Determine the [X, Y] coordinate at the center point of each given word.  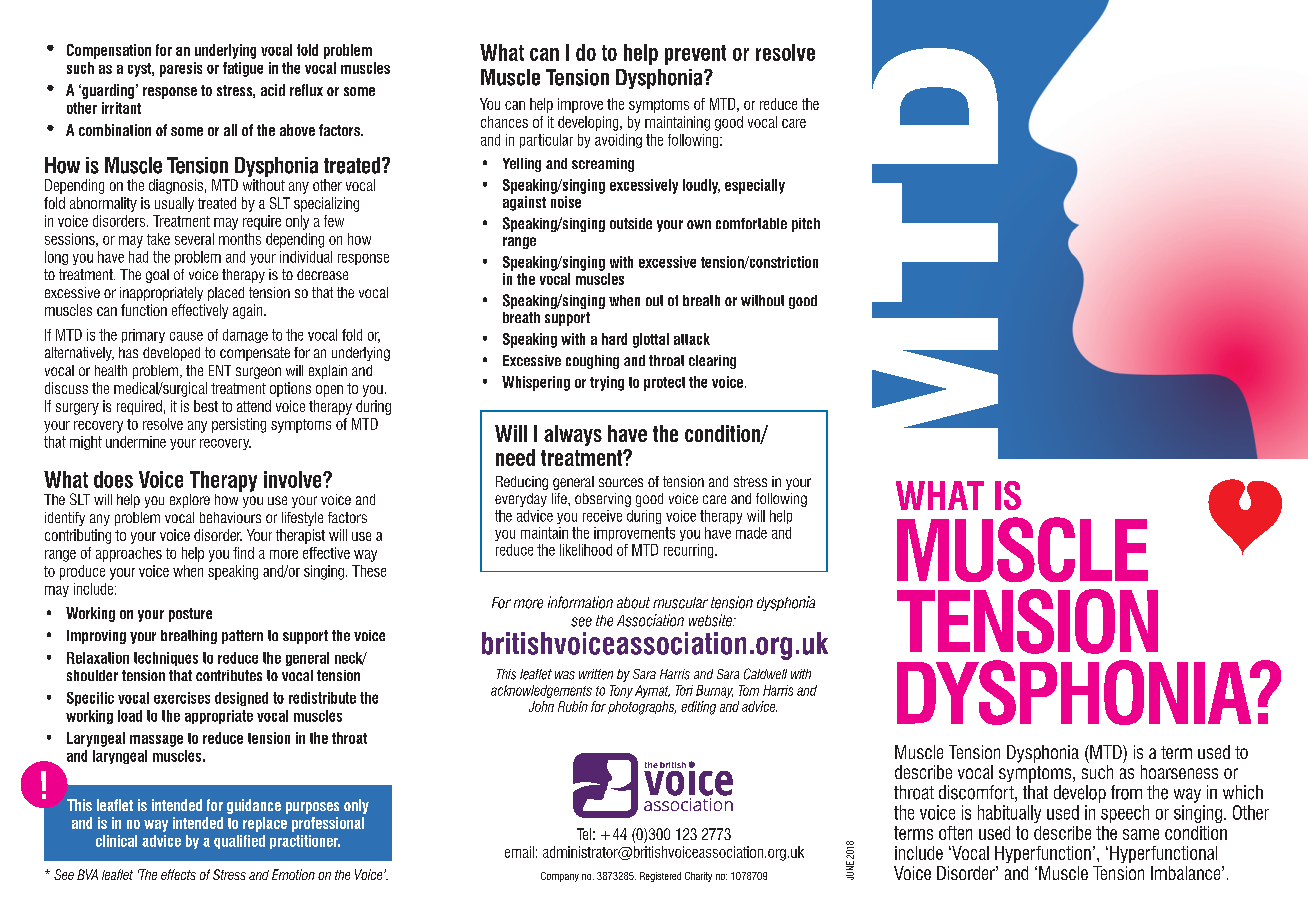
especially [755, 186]
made [751, 533]
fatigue [243, 69]
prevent [695, 55]
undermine [136, 442]
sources [621, 482]
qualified [239, 842]
